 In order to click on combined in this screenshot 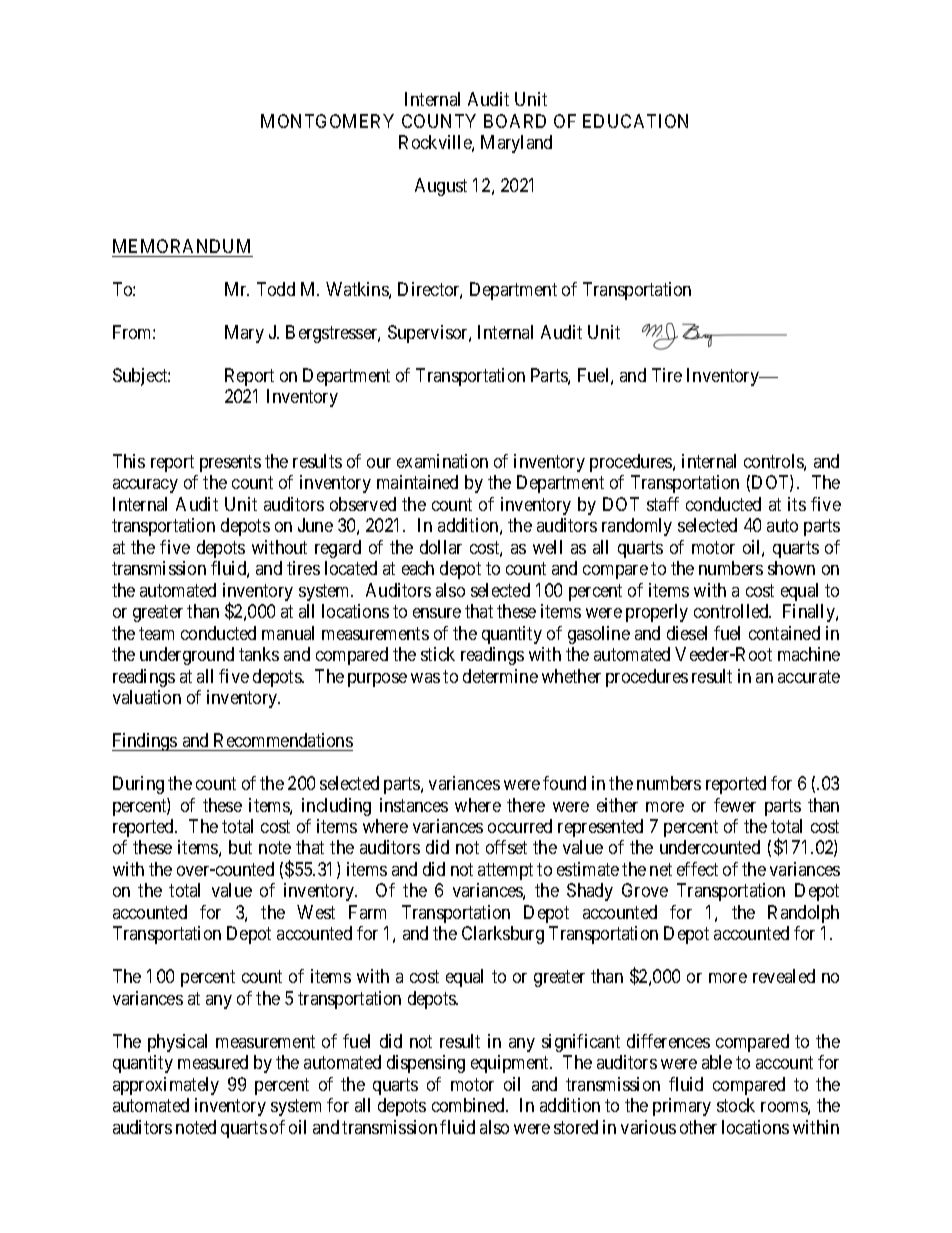, I will do `click(469, 1105)`.
